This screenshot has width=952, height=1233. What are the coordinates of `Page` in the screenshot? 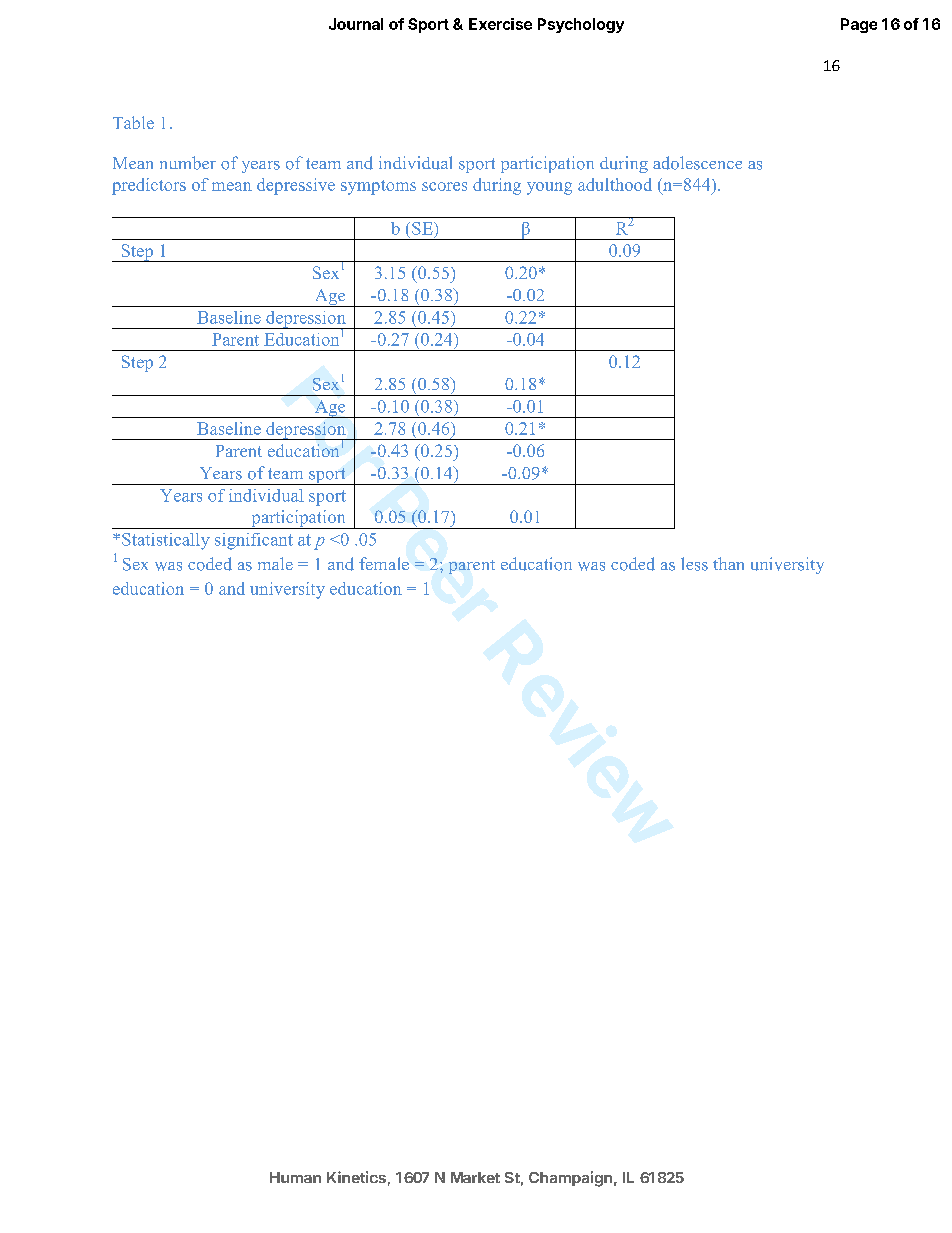 It's located at (859, 25).
